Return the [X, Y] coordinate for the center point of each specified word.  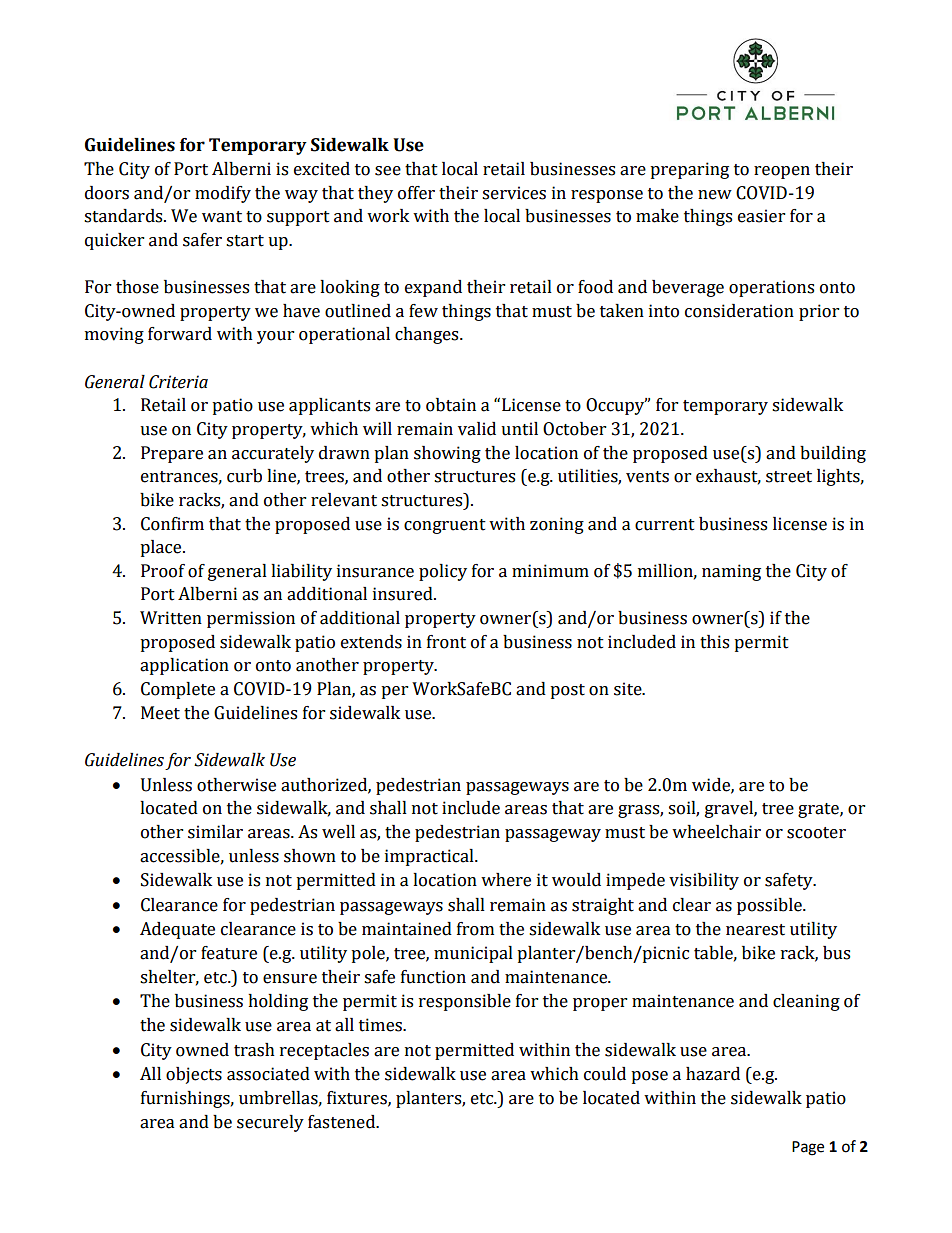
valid [477, 429]
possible [770, 906]
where [506, 880]
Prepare [172, 454]
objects [194, 1075]
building [833, 454]
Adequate [177, 930]
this [714, 642]
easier [761, 216]
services [514, 193]
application [184, 666]
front [446, 642]
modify [223, 194]
